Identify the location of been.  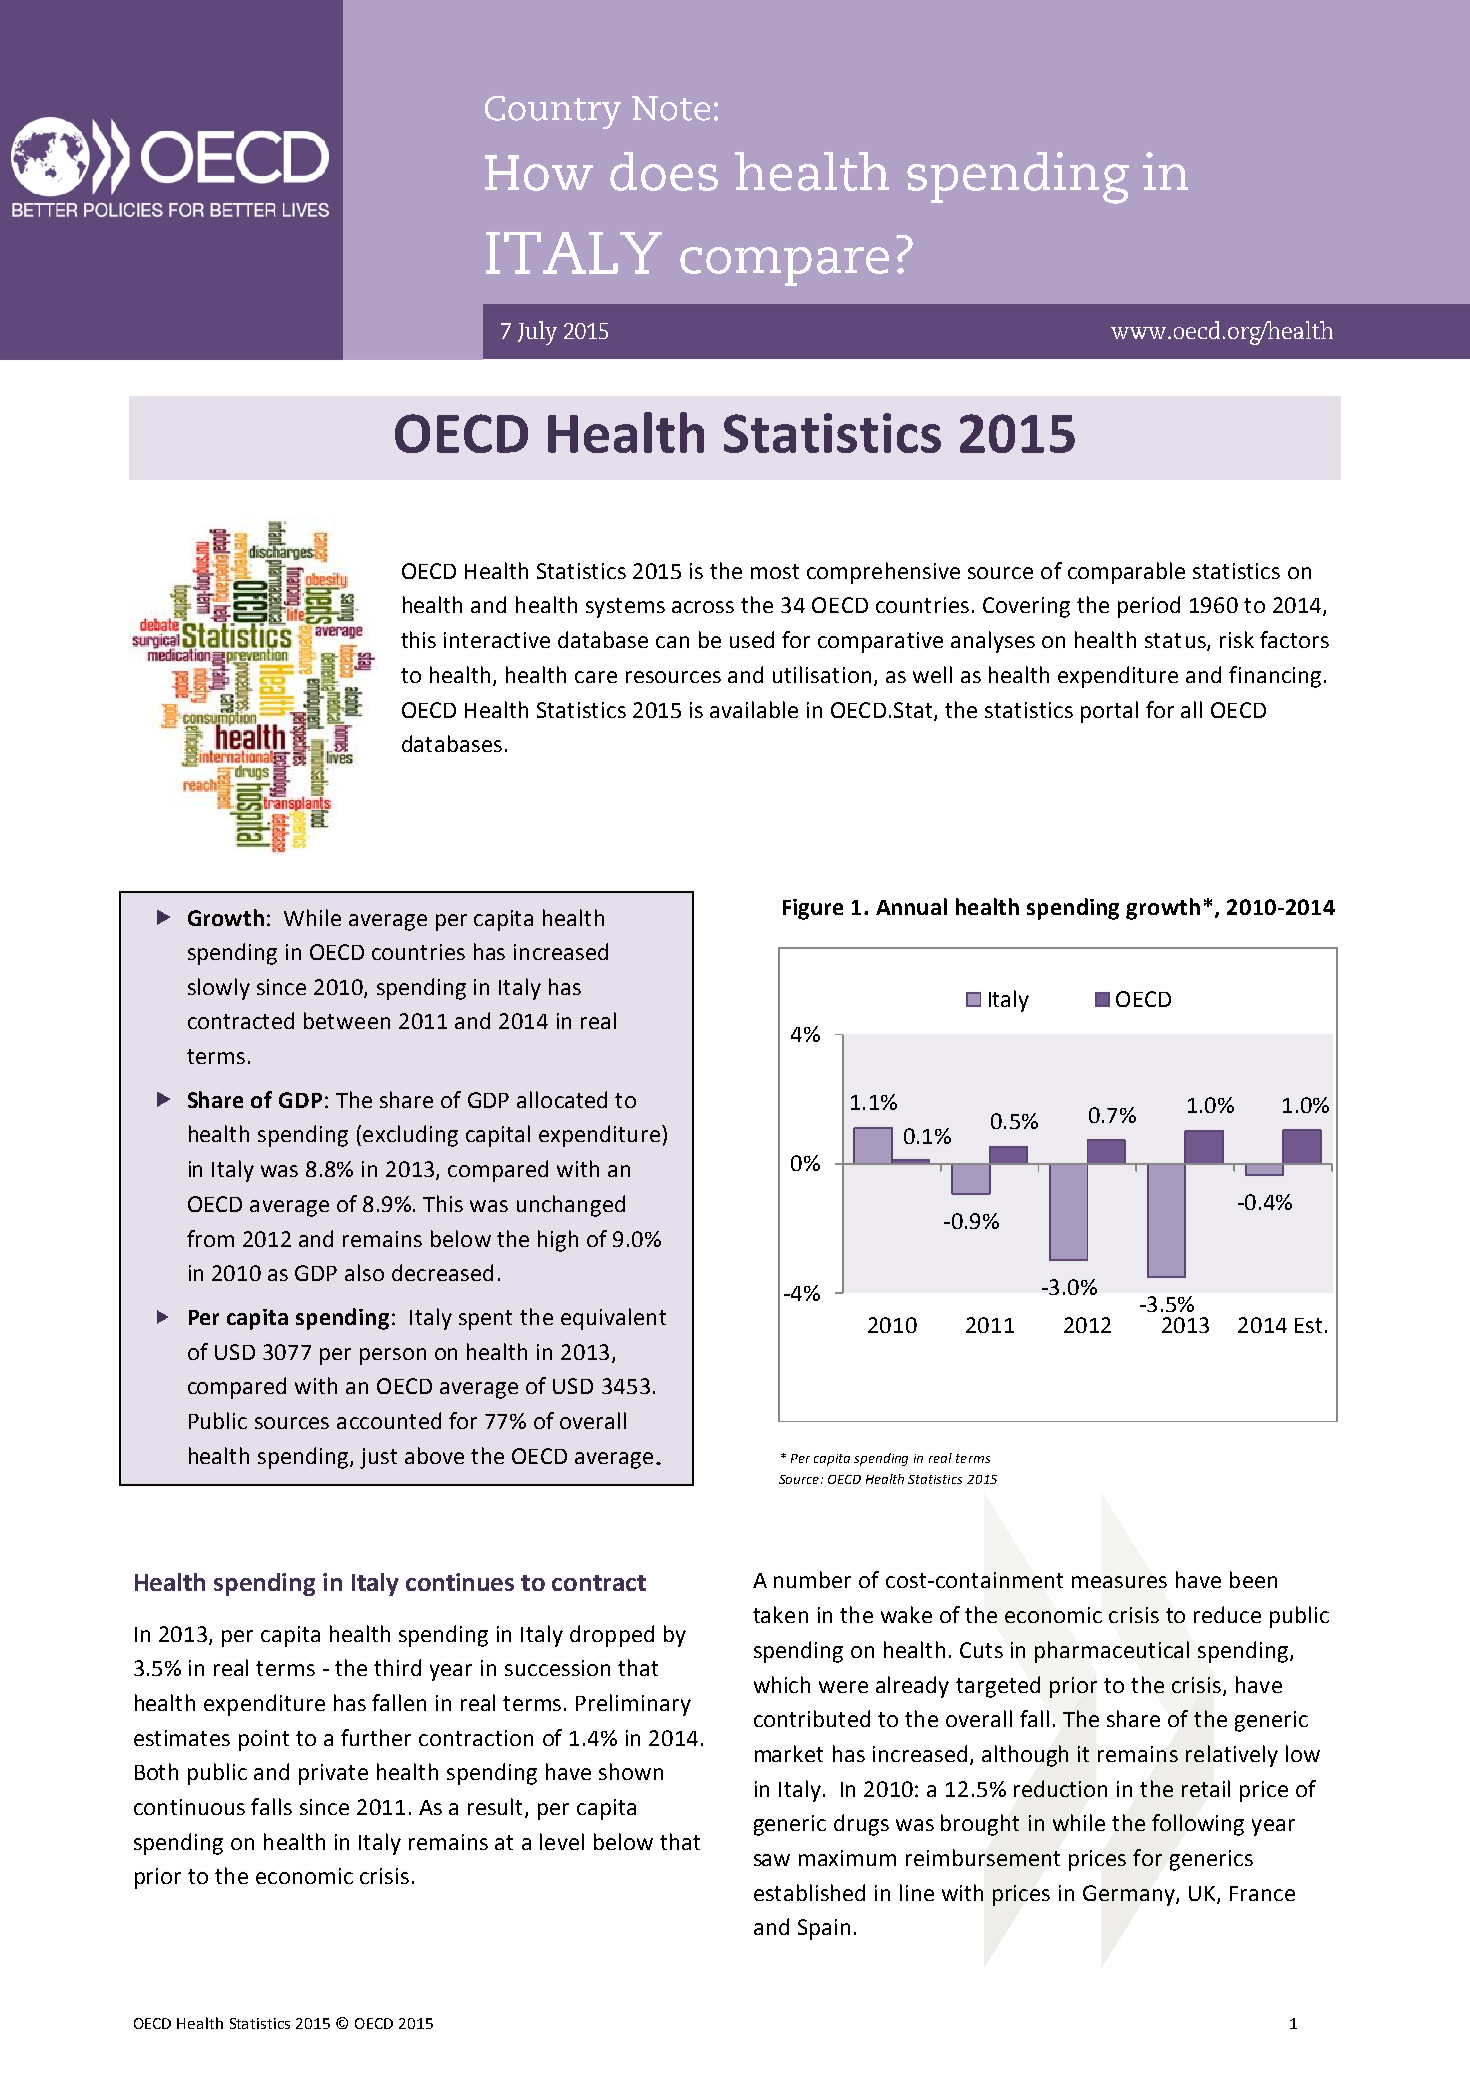
(1253, 1579).
